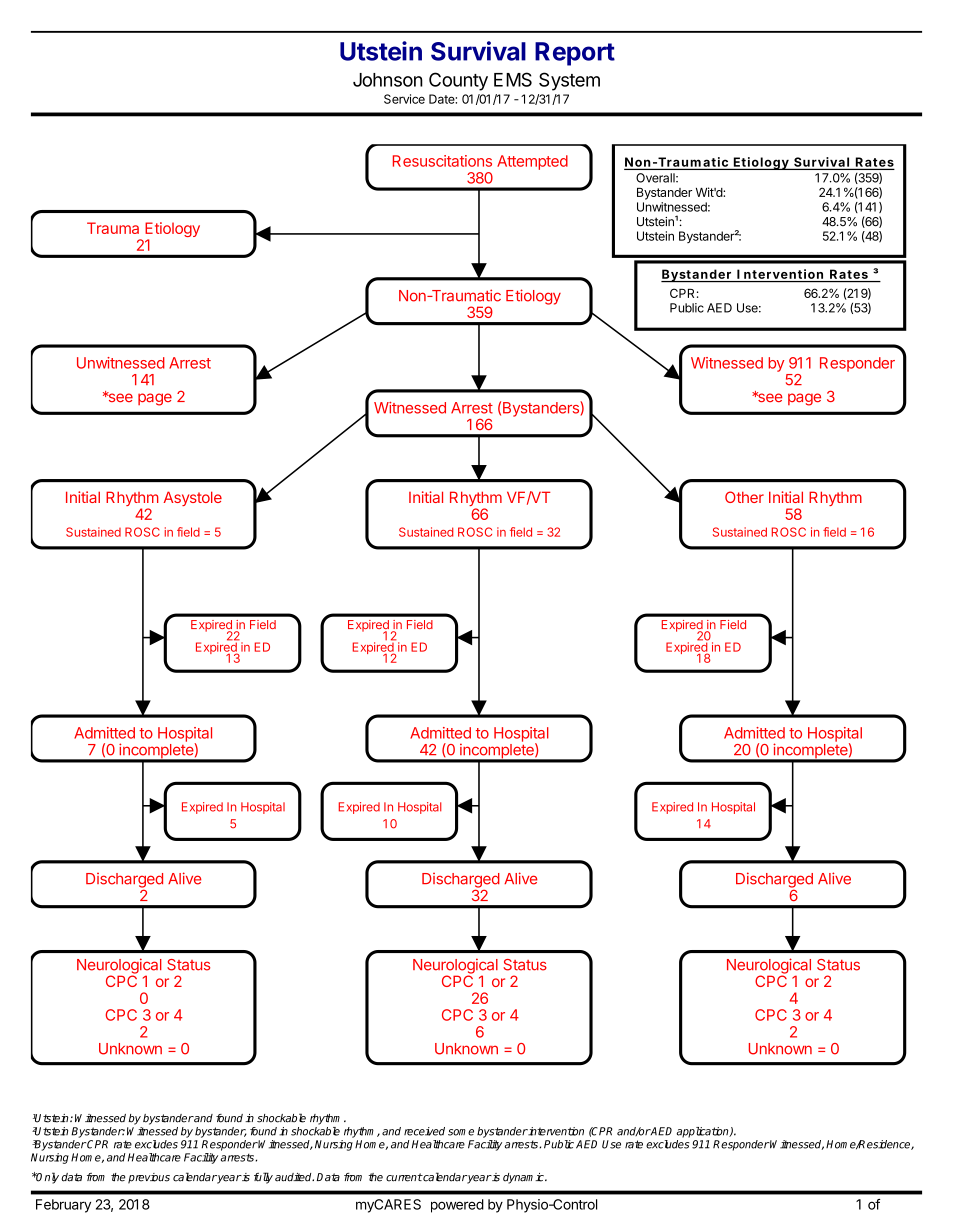  Describe the element at coordinates (404, 99) in the screenshot. I see `Service` at that location.
